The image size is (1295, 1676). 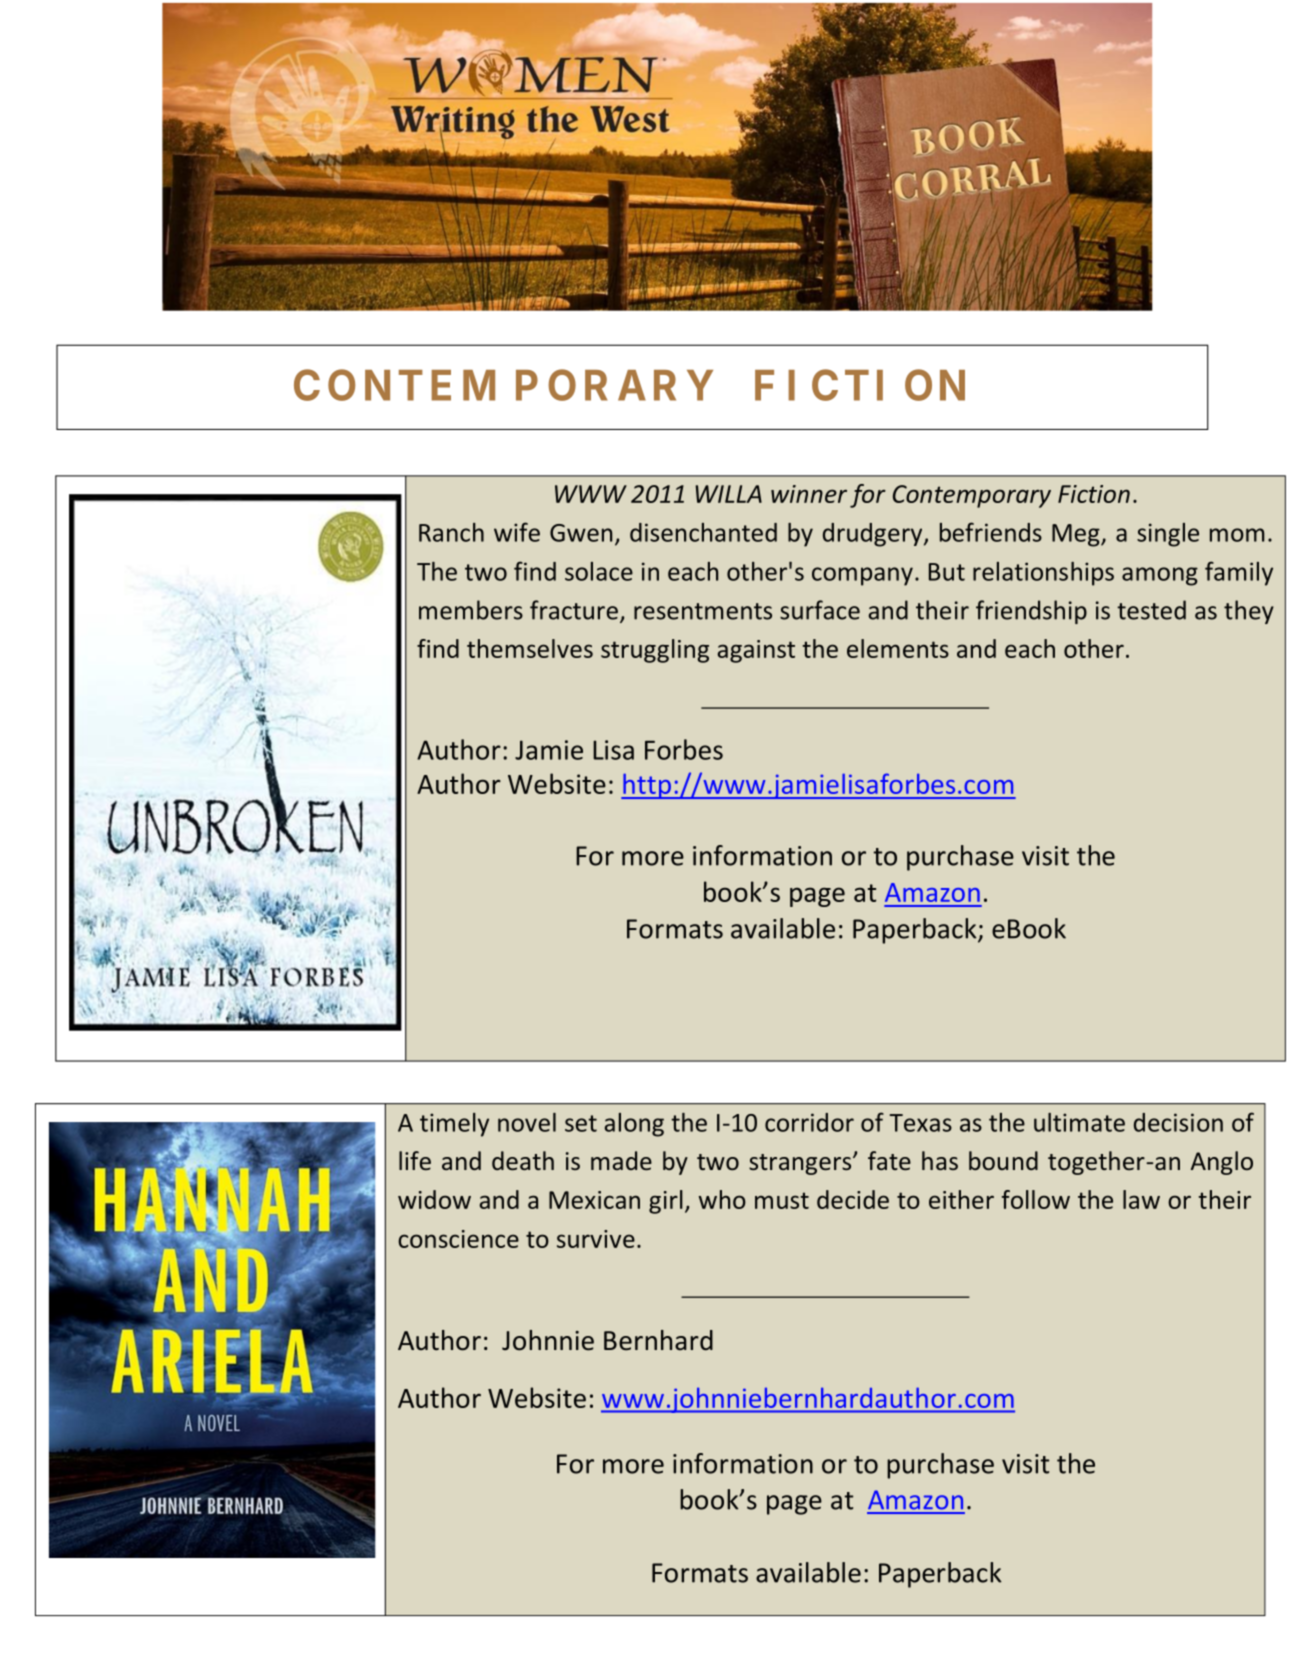 I want to click on corridor, so click(x=809, y=1122).
